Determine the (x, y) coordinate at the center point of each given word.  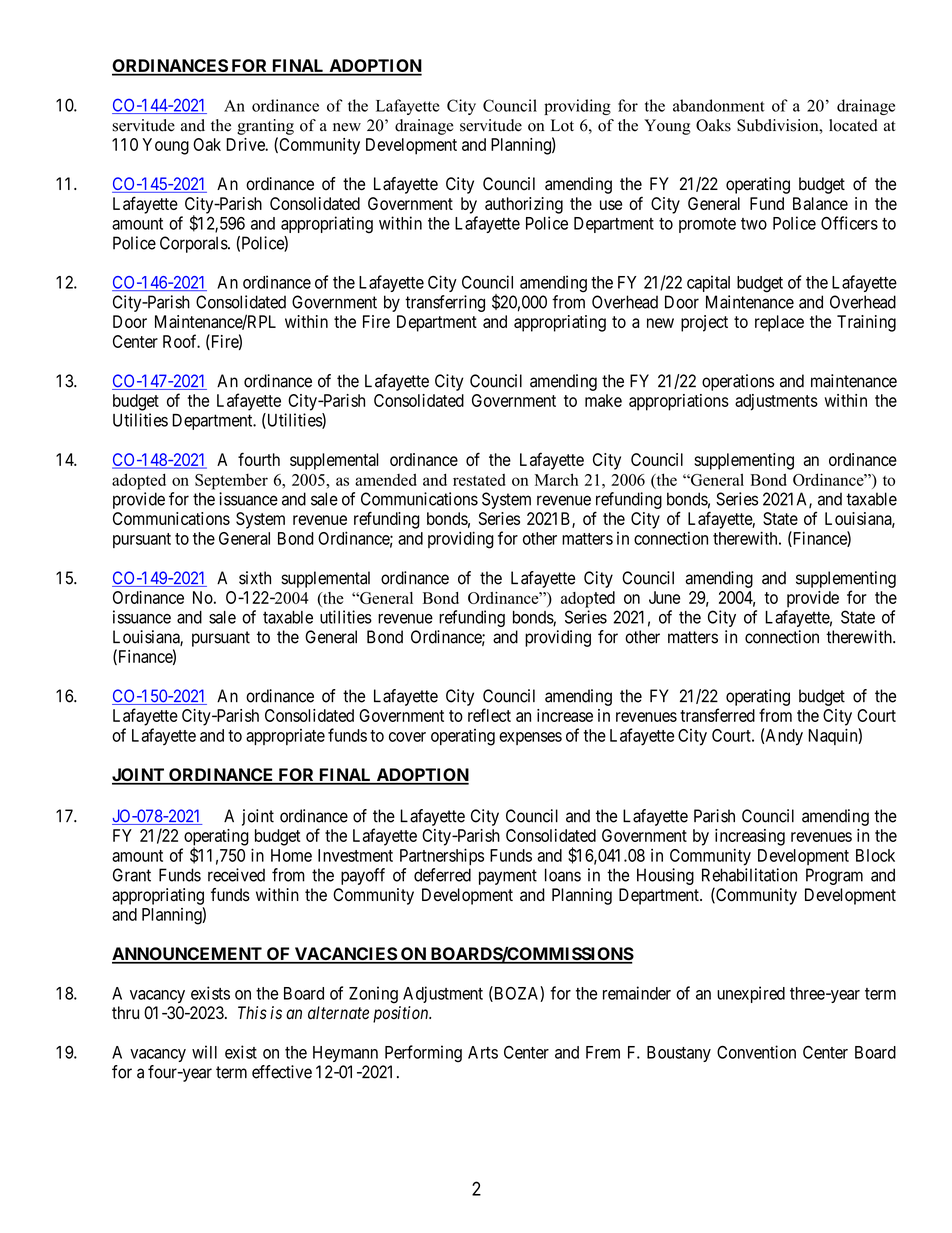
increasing (750, 837)
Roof (181, 341)
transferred (717, 715)
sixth (255, 578)
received (236, 875)
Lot (562, 125)
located (853, 125)
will (204, 1052)
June (664, 597)
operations (738, 382)
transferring (445, 303)
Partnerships (442, 856)
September (231, 481)
